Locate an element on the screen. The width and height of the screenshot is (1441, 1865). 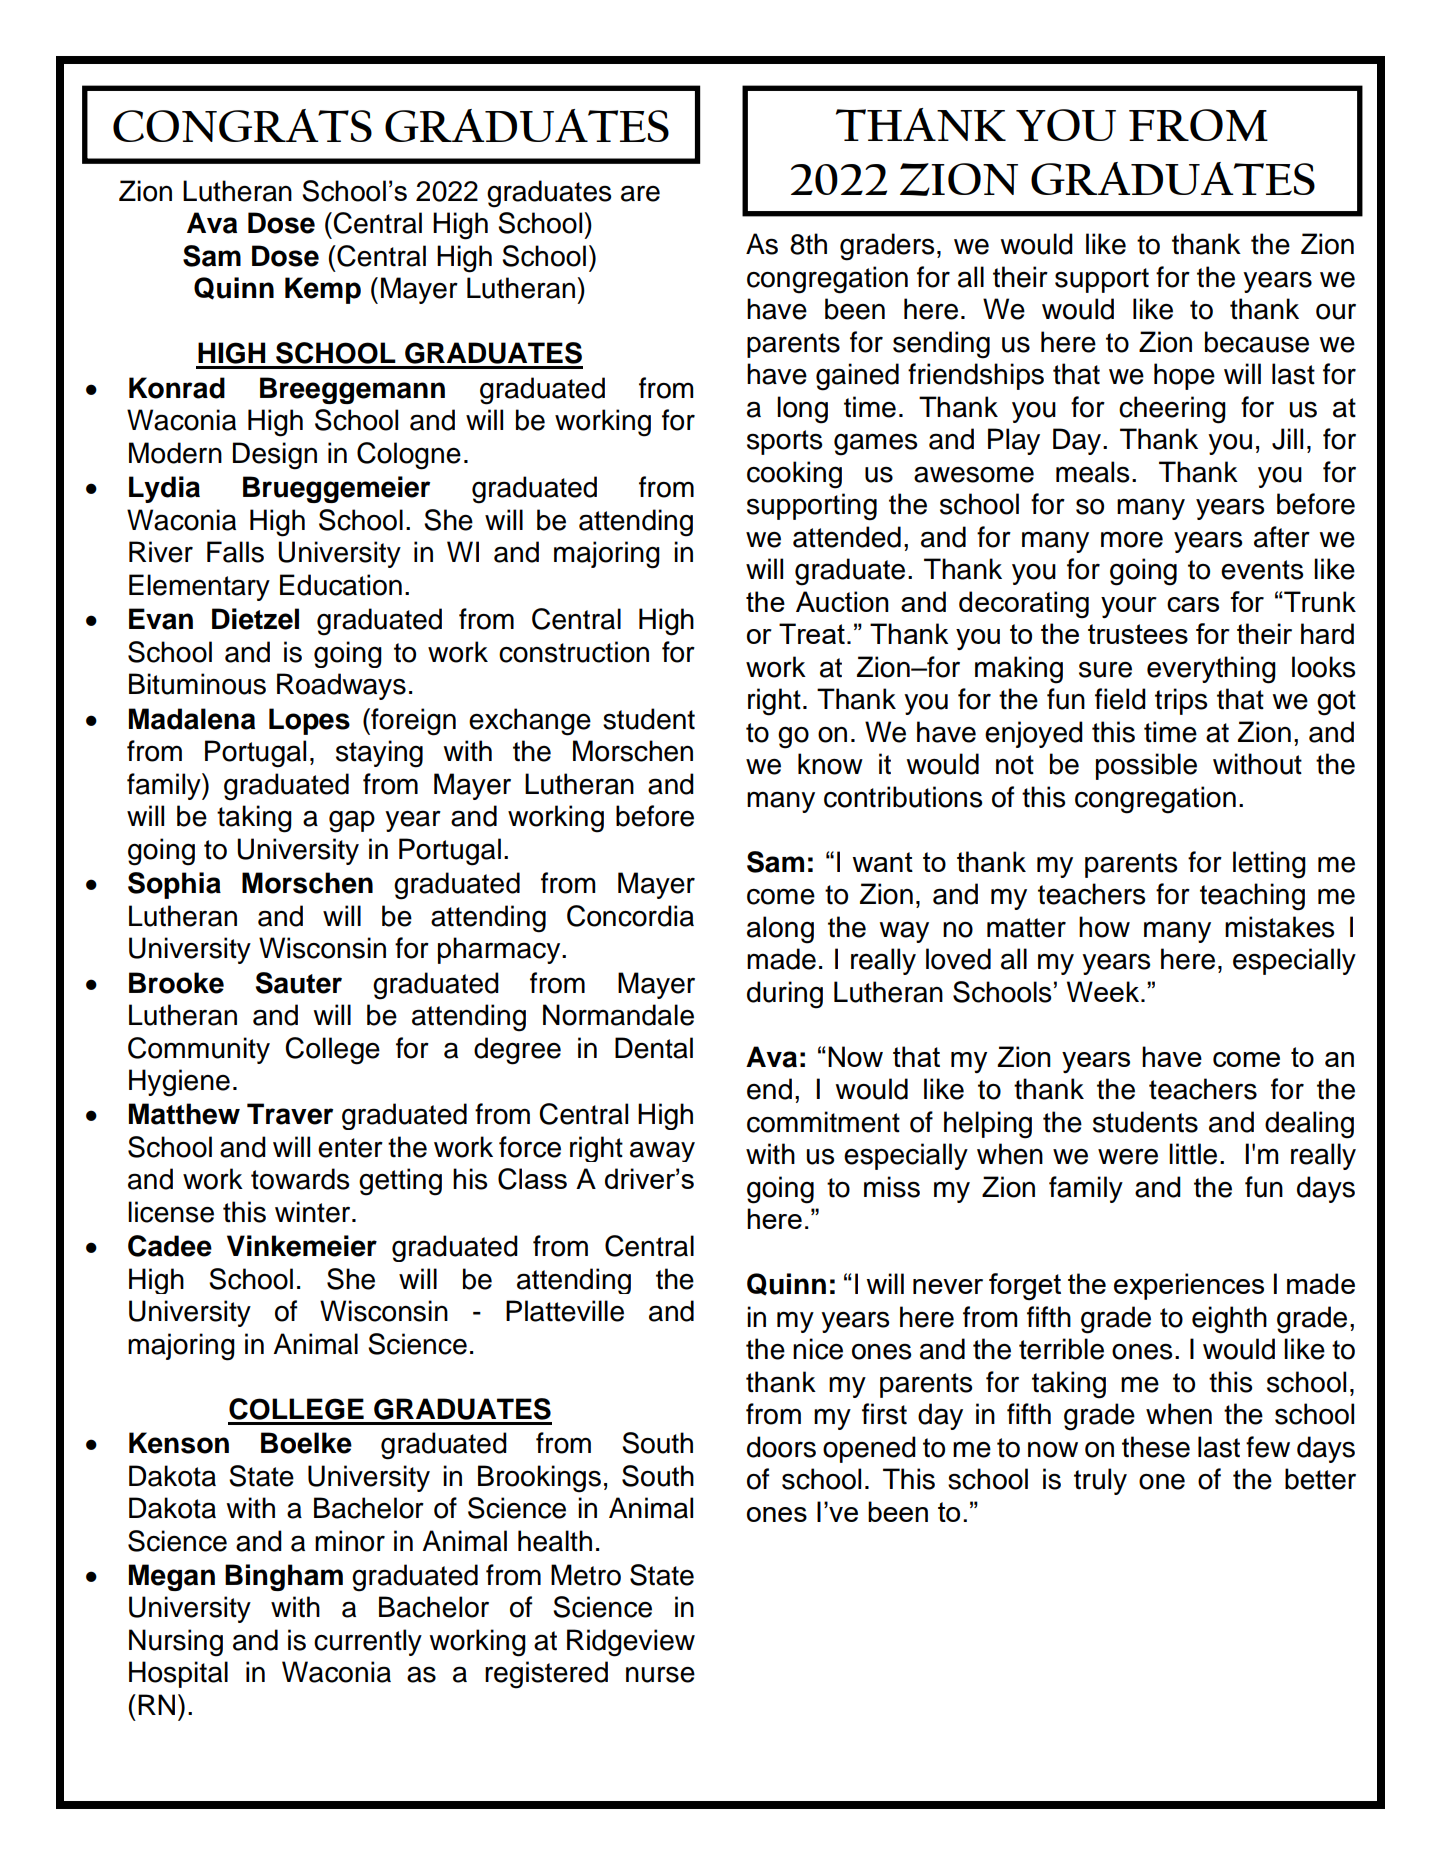
CONGRATS is located at coordinates (242, 125).
